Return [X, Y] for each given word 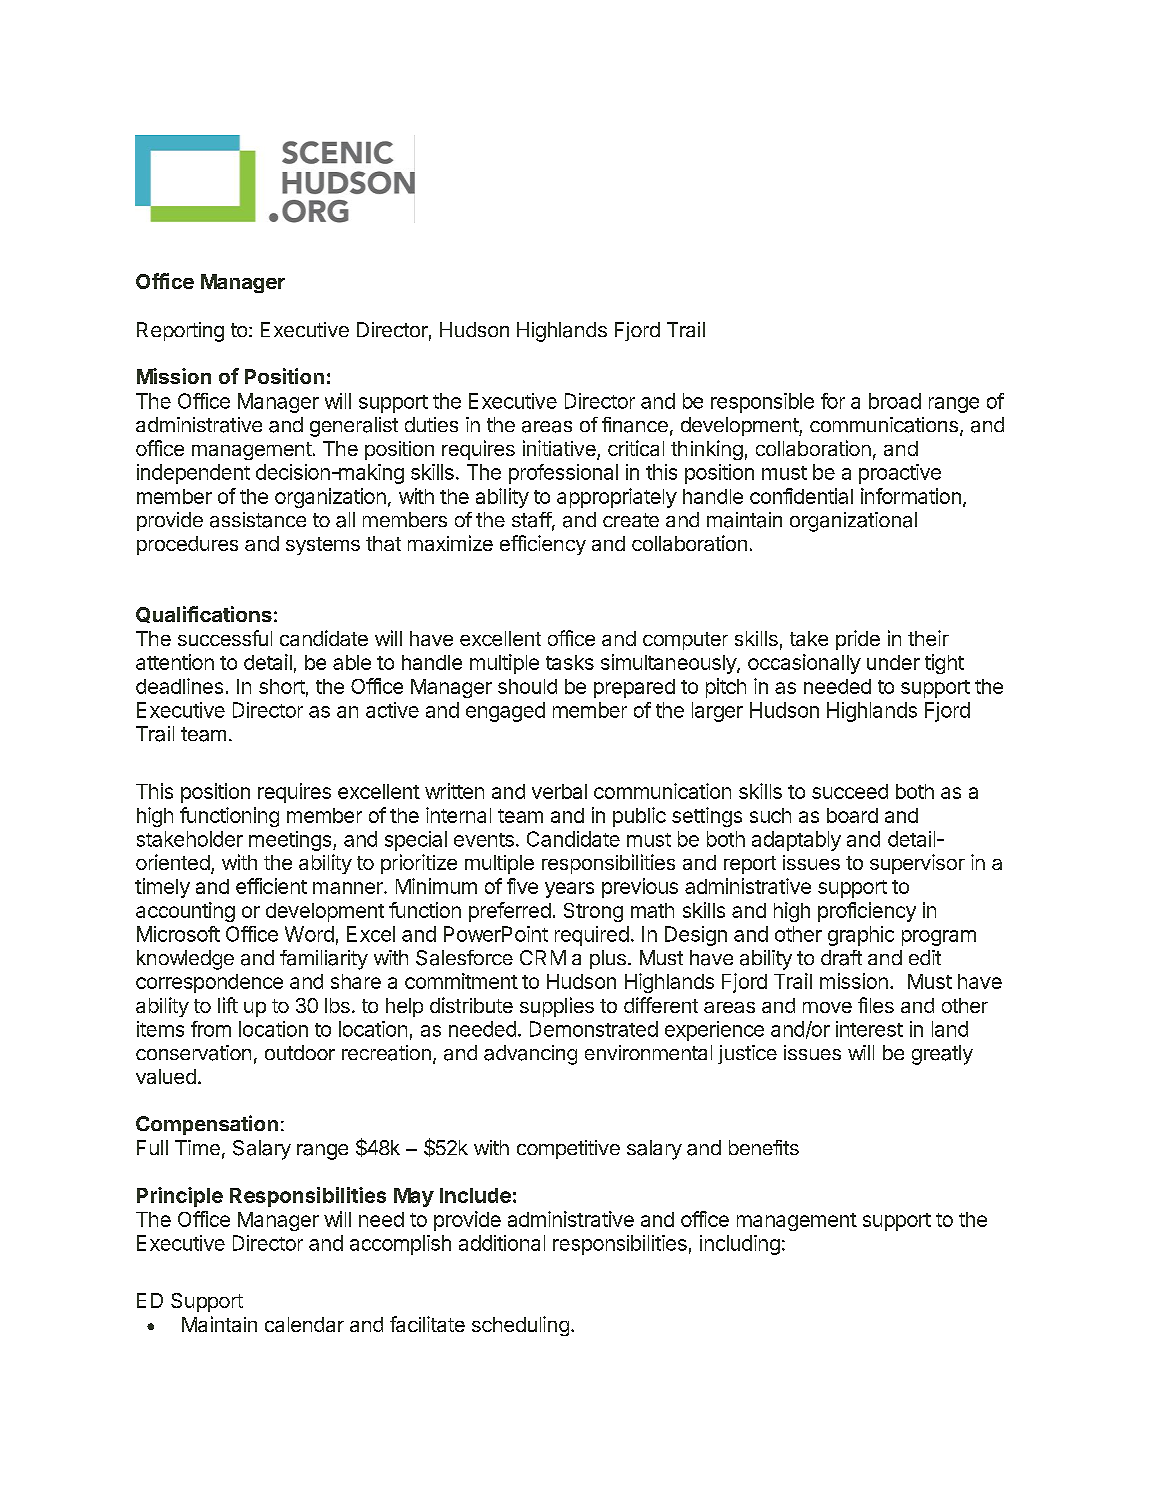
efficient [271, 886]
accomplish [400, 1245]
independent [193, 474]
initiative [560, 449]
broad [895, 401]
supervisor [917, 864]
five [522, 886]
